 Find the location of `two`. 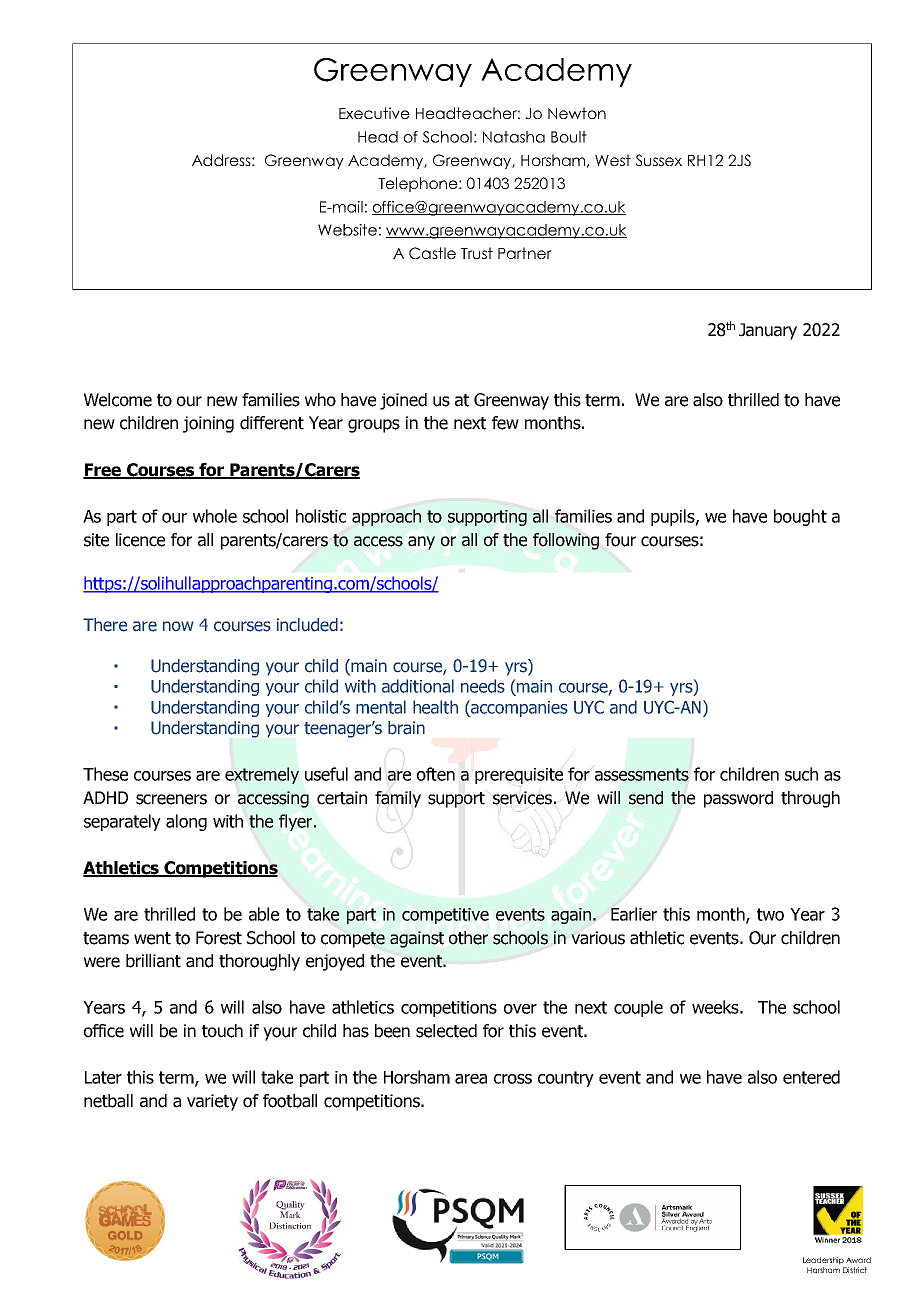

two is located at coordinates (770, 914).
